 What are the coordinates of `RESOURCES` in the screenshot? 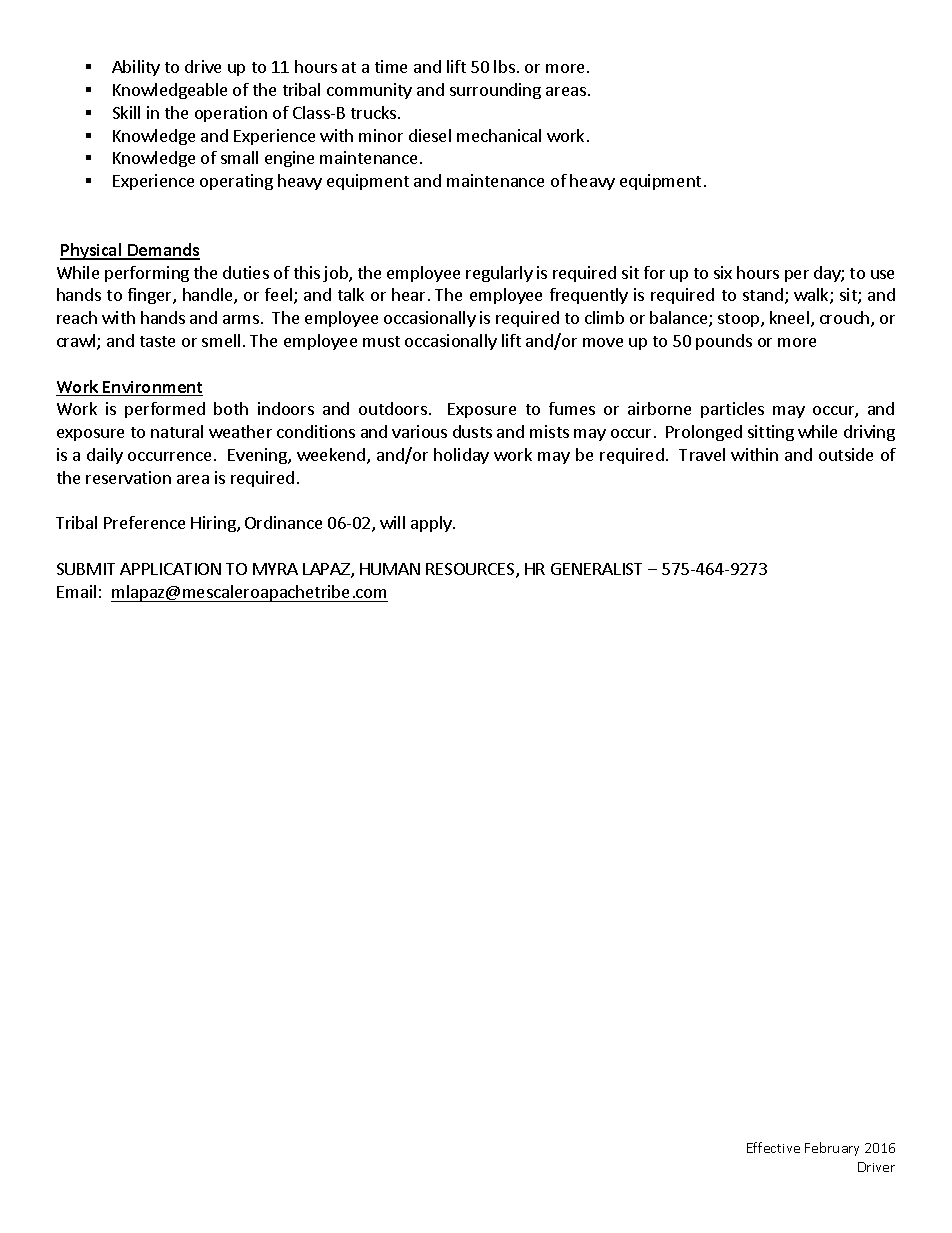 It's located at (471, 570).
